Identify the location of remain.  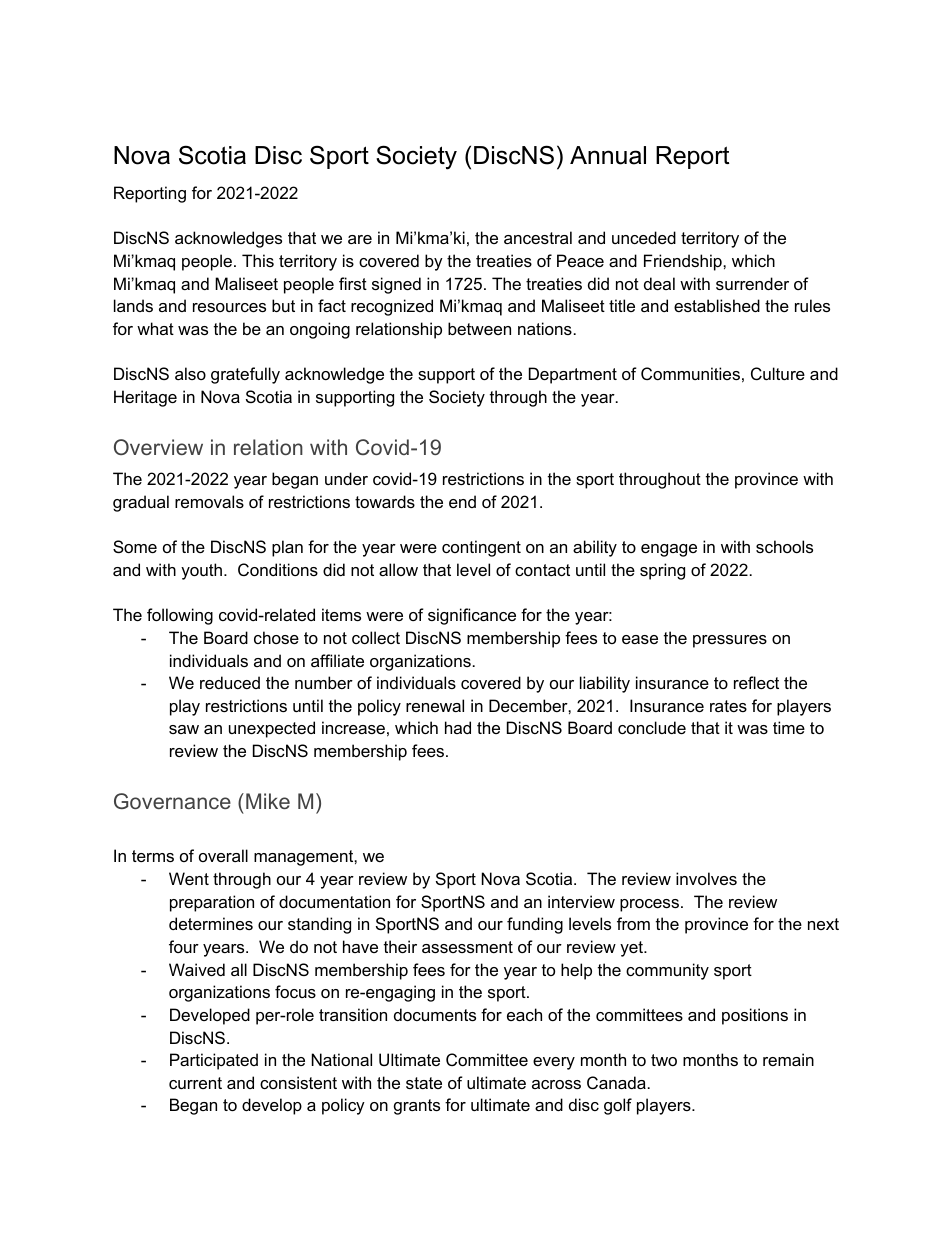
(788, 1059).
